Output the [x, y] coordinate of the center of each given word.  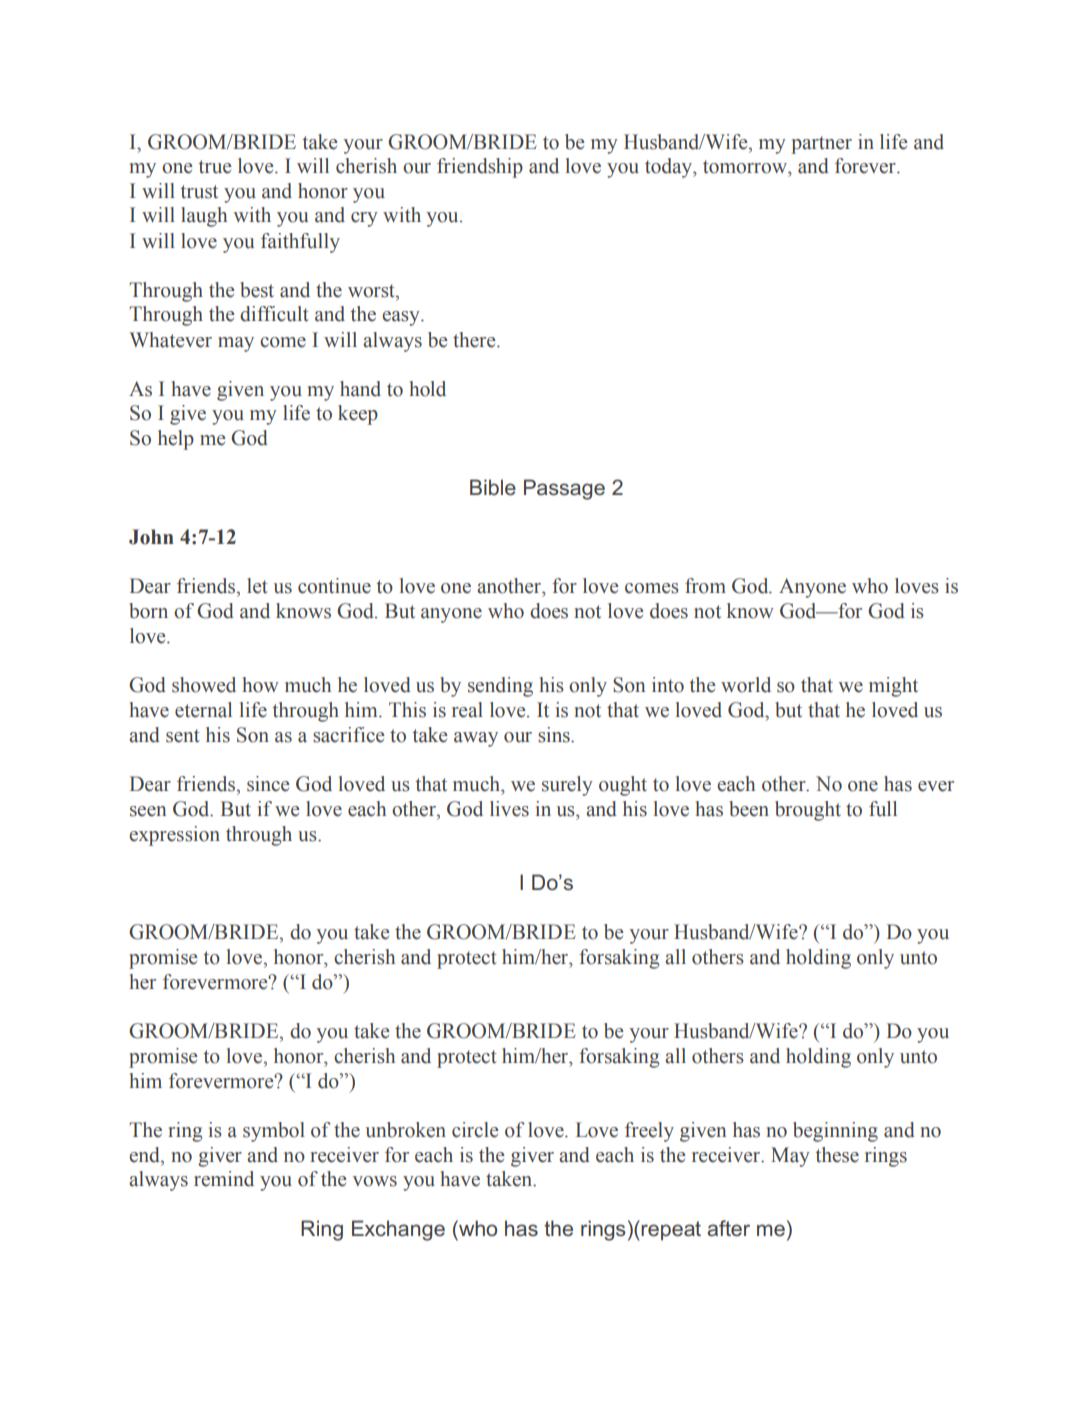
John [151, 537]
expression [174, 836]
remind [224, 1179]
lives [509, 809]
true [215, 167]
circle [475, 1130]
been [749, 809]
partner [821, 145]
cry [364, 219]
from [705, 586]
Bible [493, 487]
